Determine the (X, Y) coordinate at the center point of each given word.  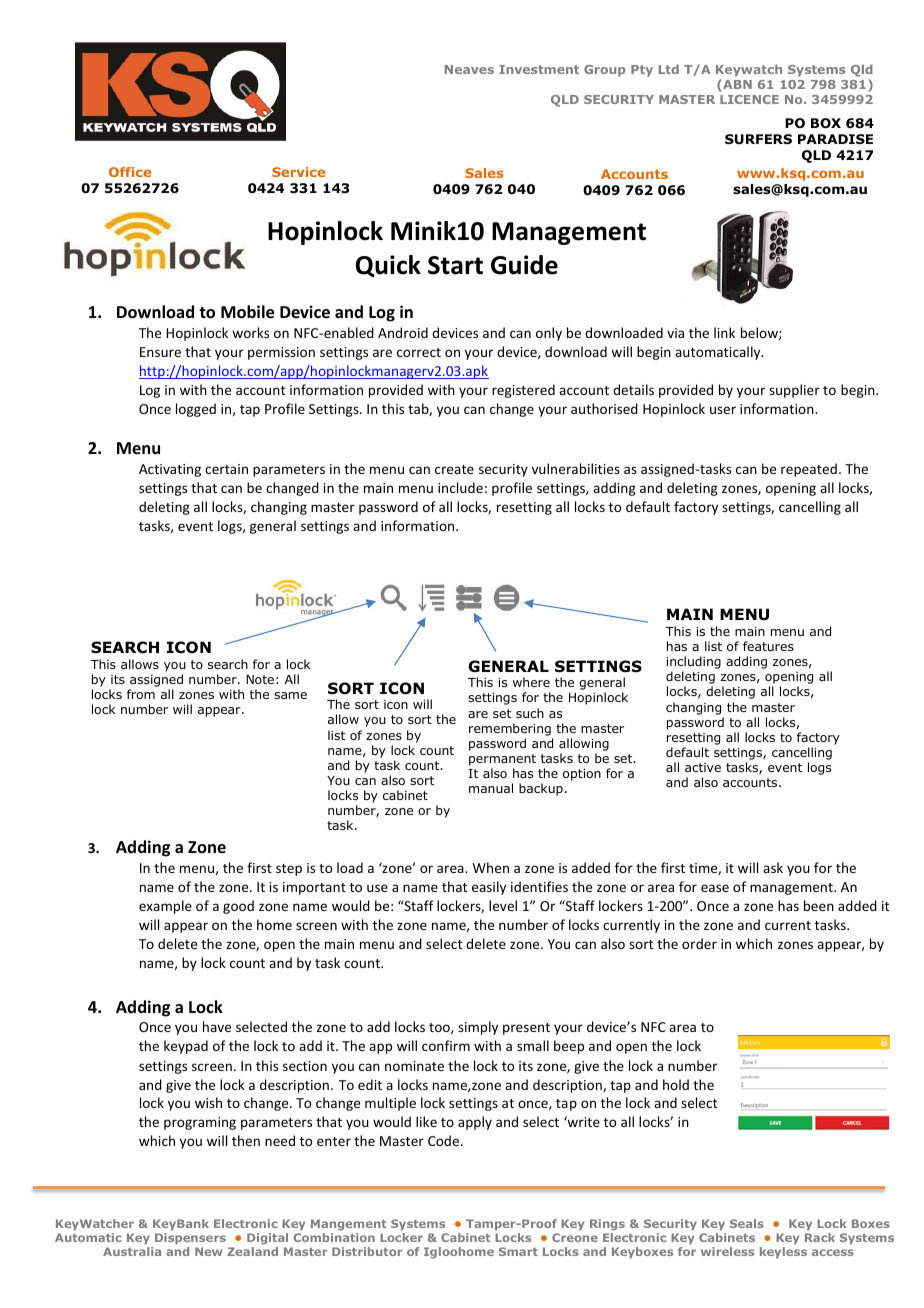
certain (226, 469)
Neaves (469, 69)
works (250, 332)
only (549, 334)
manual (491, 788)
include (460, 487)
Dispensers (190, 1238)
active (703, 767)
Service (298, 172)
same (290, 695)
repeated (809, 470)
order (699, 943)
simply (478, 1028)
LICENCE (749, 99)
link (724, 332)
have (217, 1026)
